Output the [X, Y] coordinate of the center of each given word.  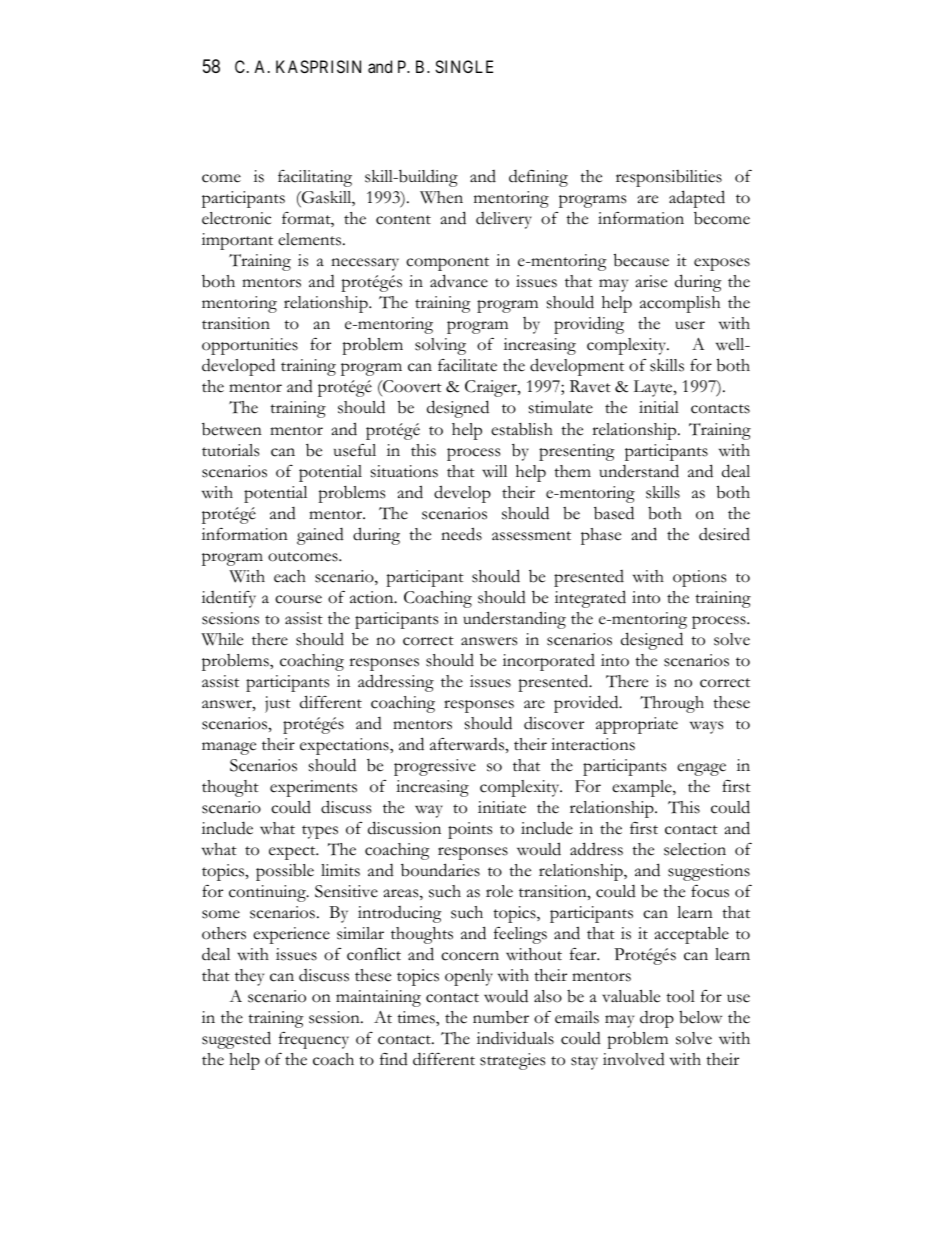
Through [672, 704]
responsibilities [669, 178]
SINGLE [464, 66]
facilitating [315, 178]
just [278, 704]
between [232, 429]
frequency [314, 1040]
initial [659, 407]
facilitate [467, 365]
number [501, 1017]
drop [657, 1019]
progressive [435, 767]
